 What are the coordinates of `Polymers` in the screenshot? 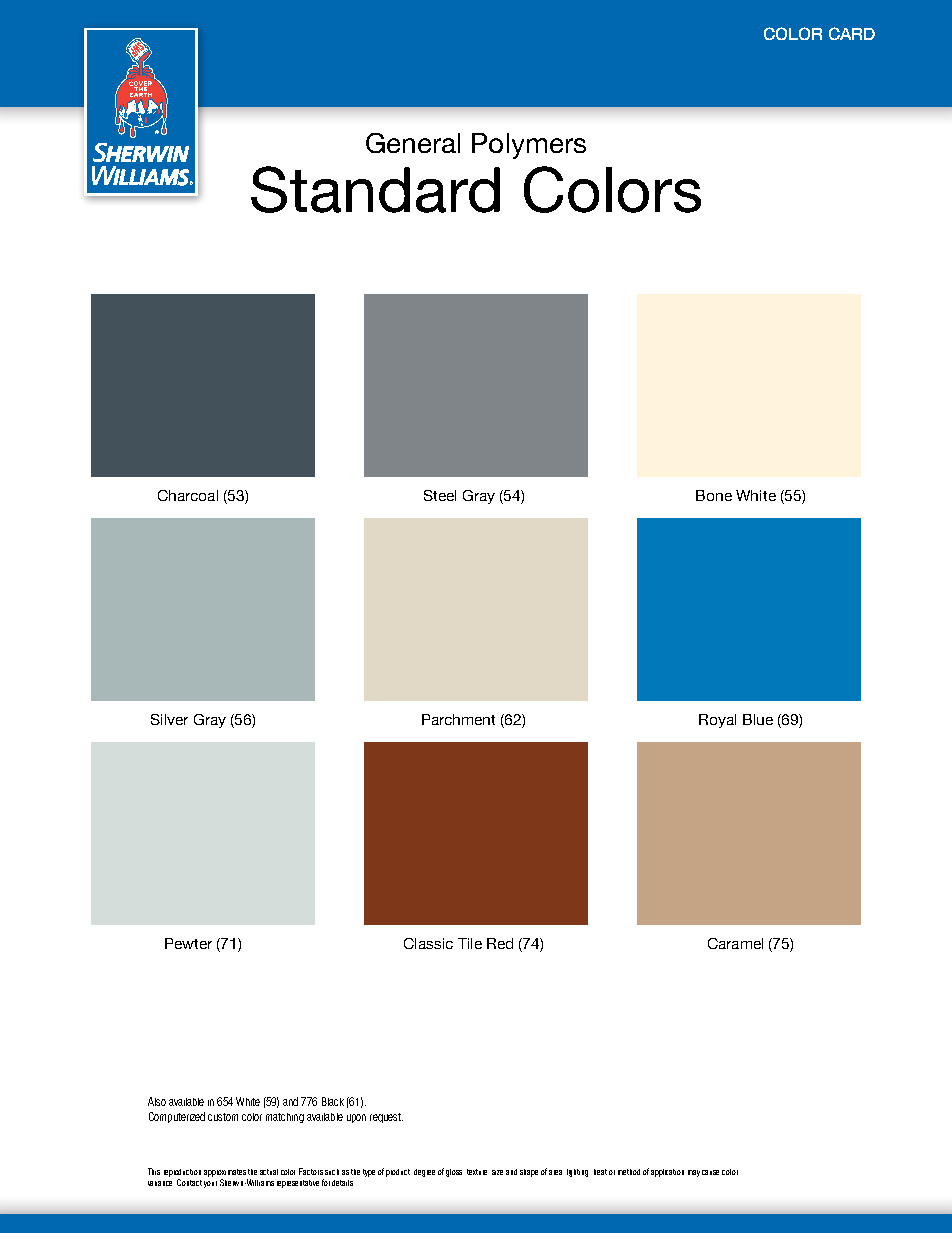 It's located at (529, 146).
